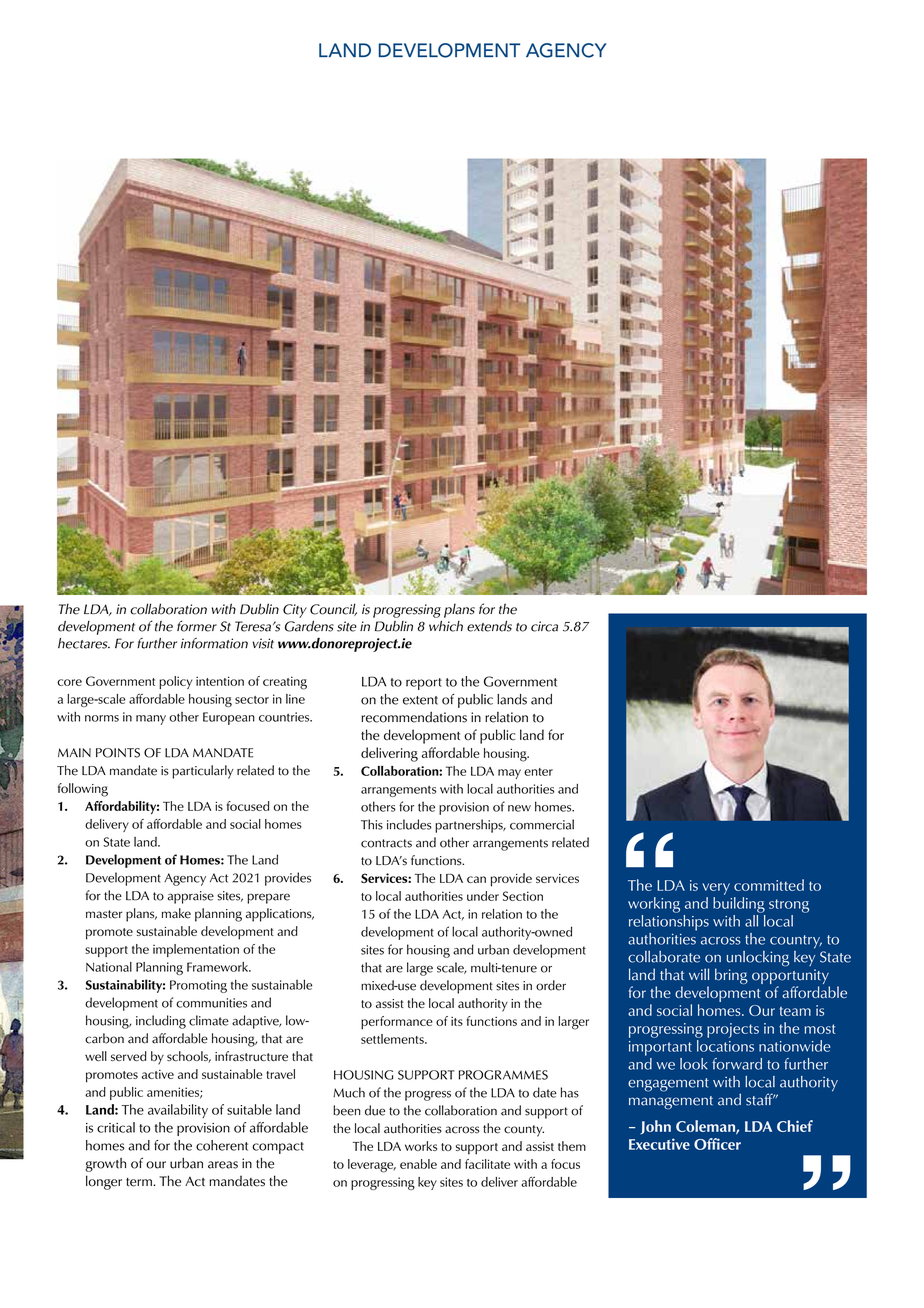 This image has width=924, height=1308. Describe the element at coordinates (503, 1075) in the image. I see `PROGRAMMES` at that location.
